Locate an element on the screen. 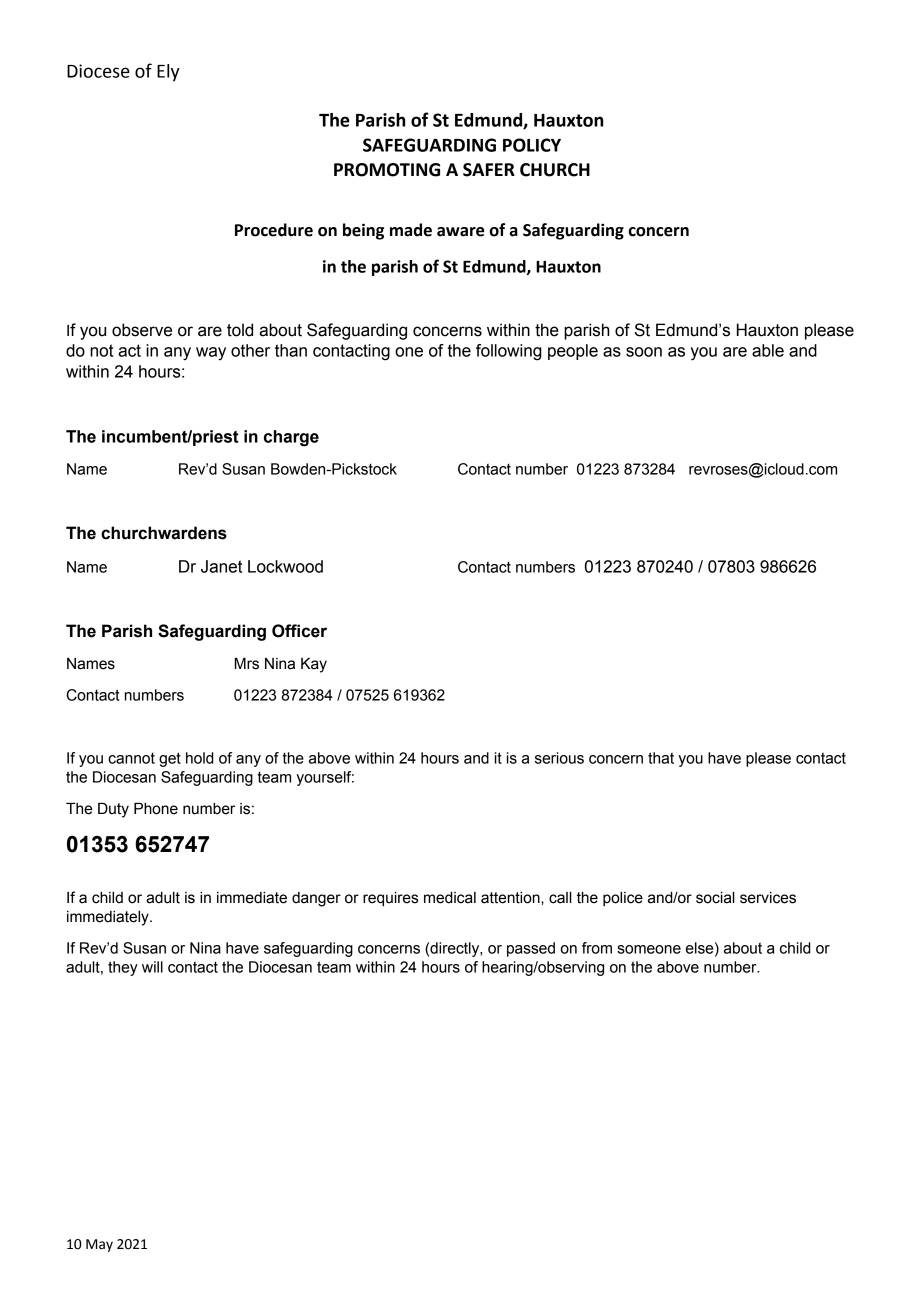 This screenshot has width=924, height=1308. Diocese is located at coordinates (98, 71).
